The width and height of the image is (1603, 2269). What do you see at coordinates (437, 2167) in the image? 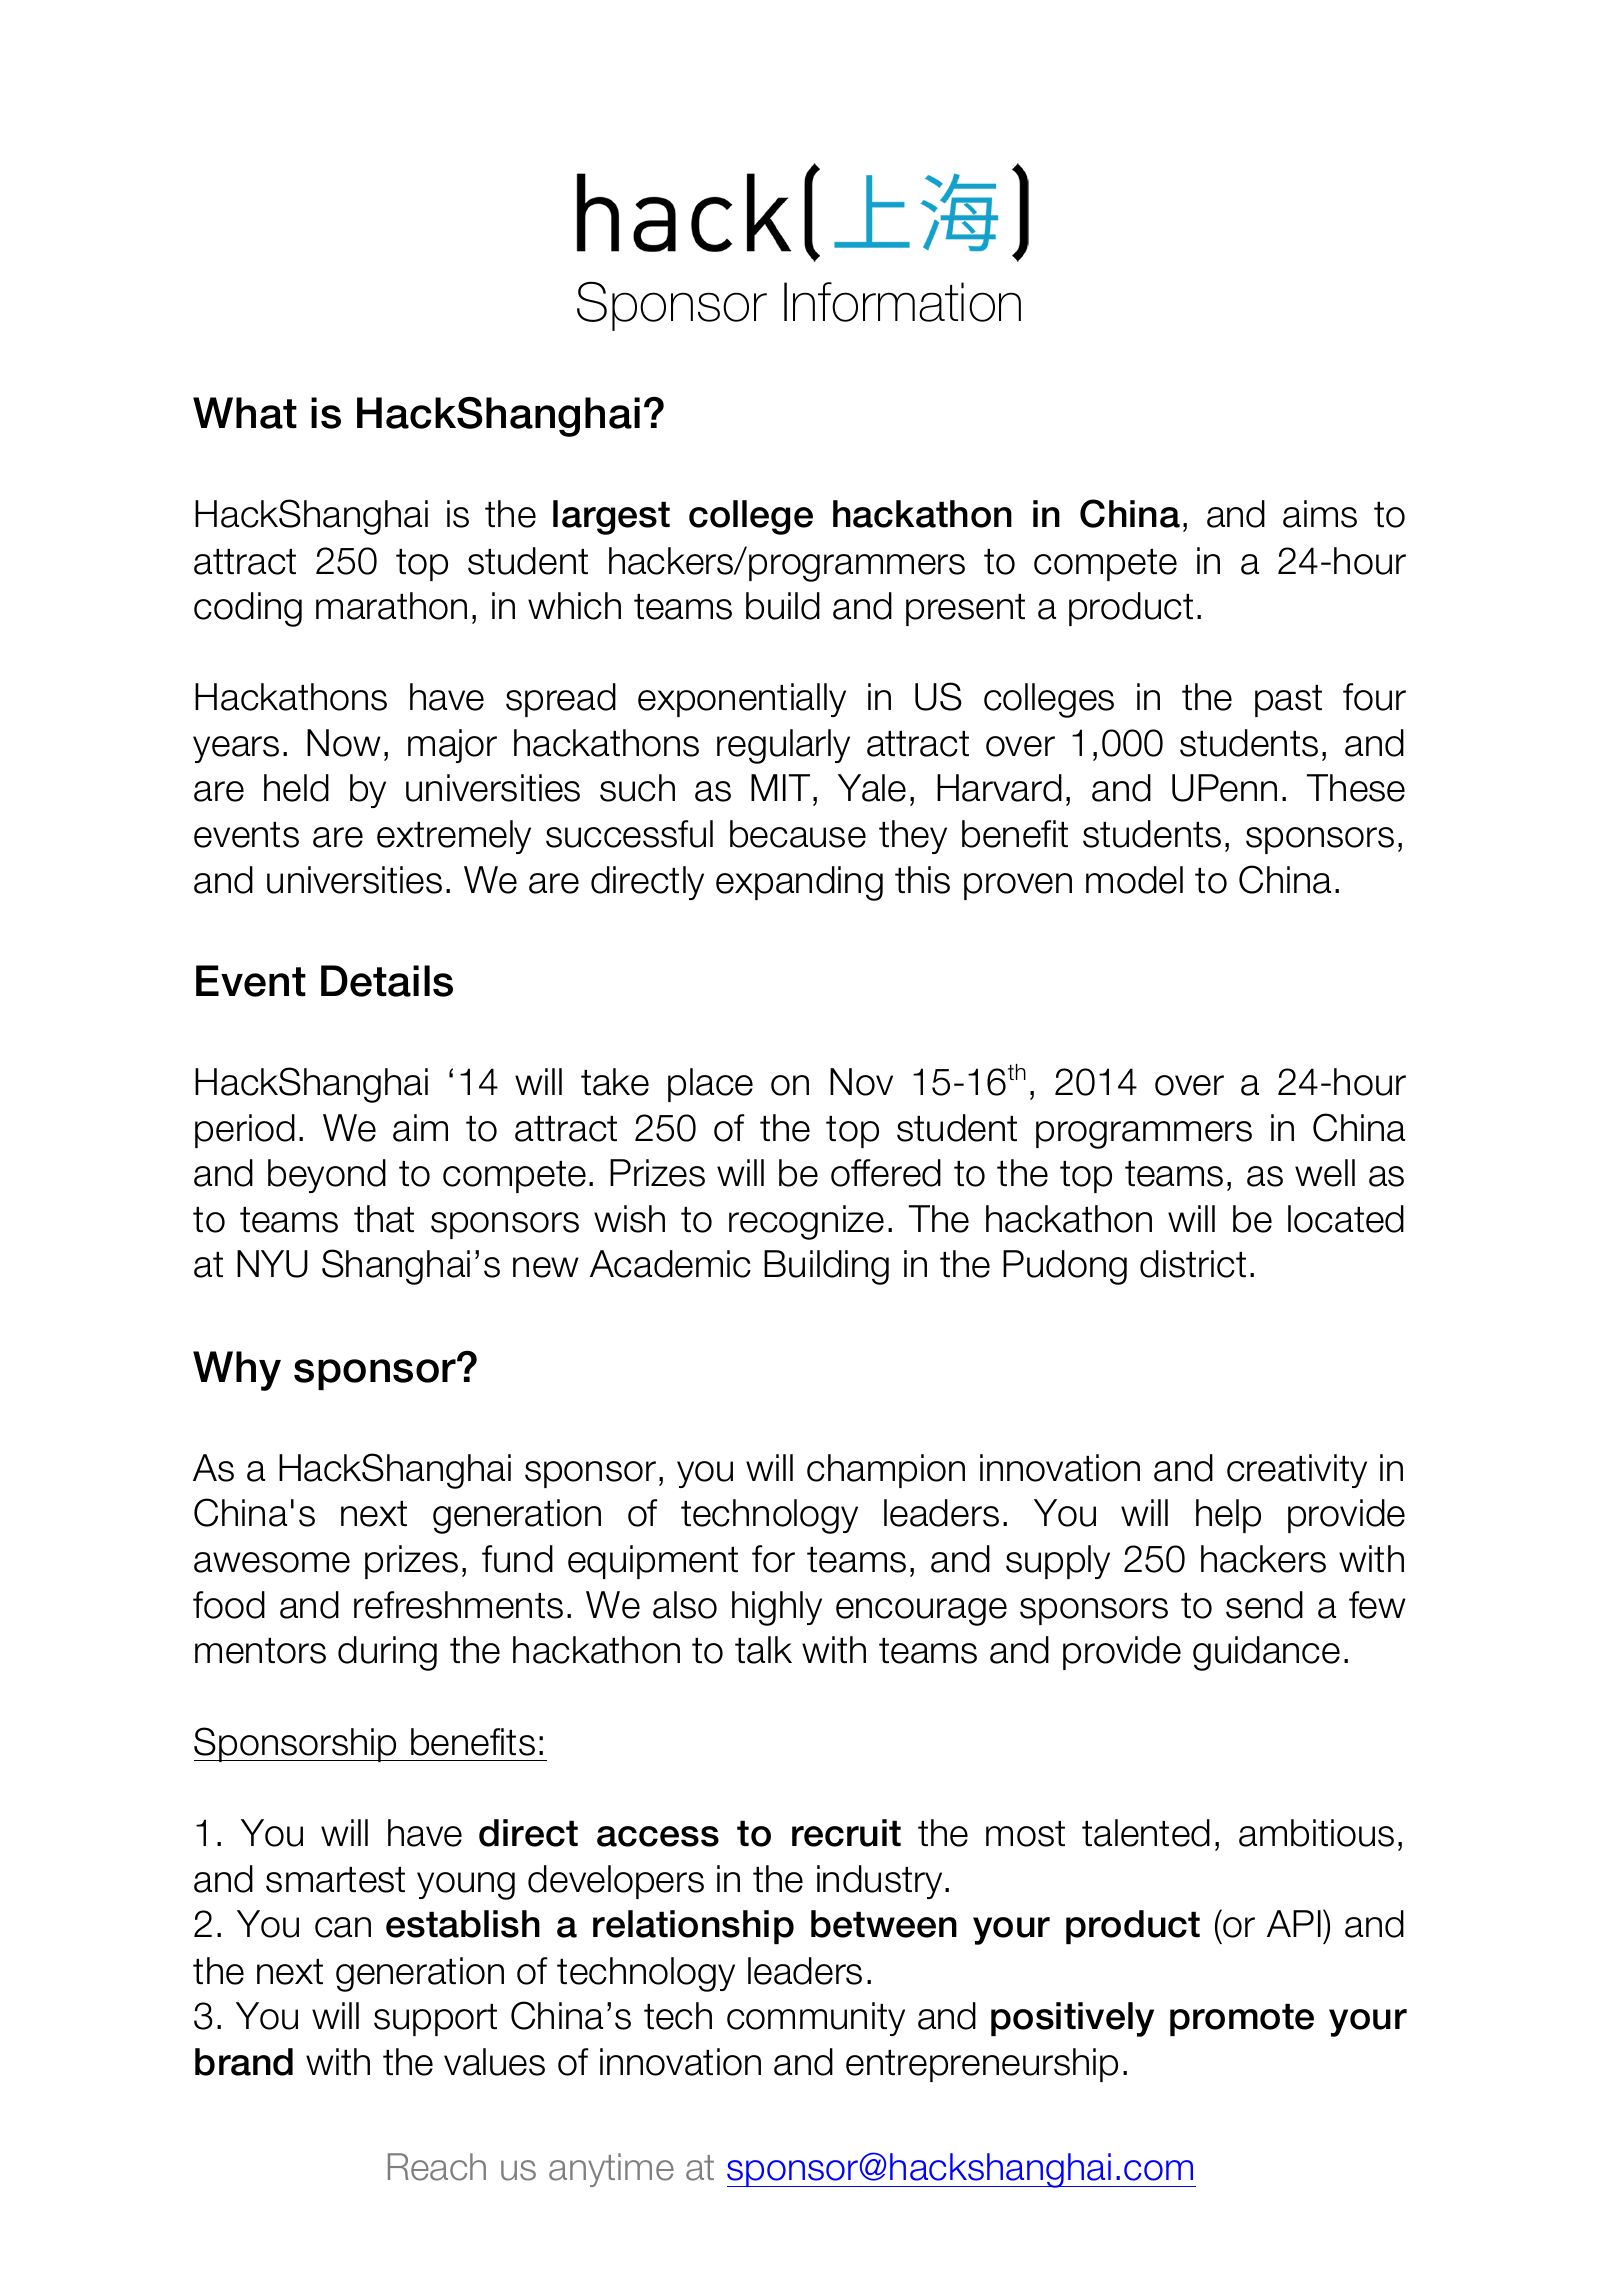
I see `Reach` at bounding box center [437, 2167].
